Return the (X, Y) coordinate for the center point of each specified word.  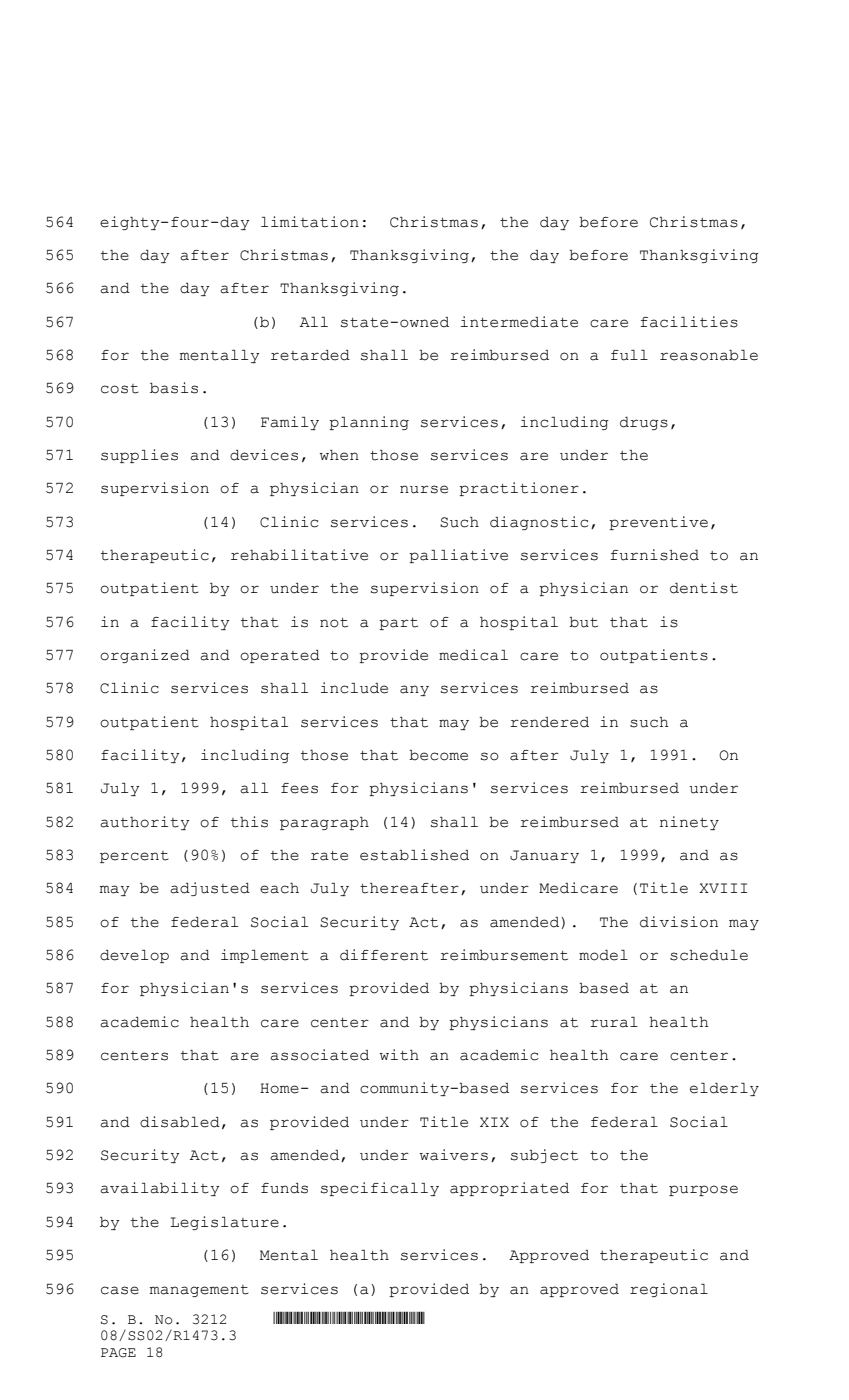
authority (145, 823)
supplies (139, 456)
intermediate (519, 322)
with (399, 1055)
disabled (180, 1122)
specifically (380, 1189)
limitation (310, 222)
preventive (658, 523)
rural (614, 1022)
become (438, 755)
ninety (689, 823)
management (199, 1291)
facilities (689, 322)
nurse (424, 489)
